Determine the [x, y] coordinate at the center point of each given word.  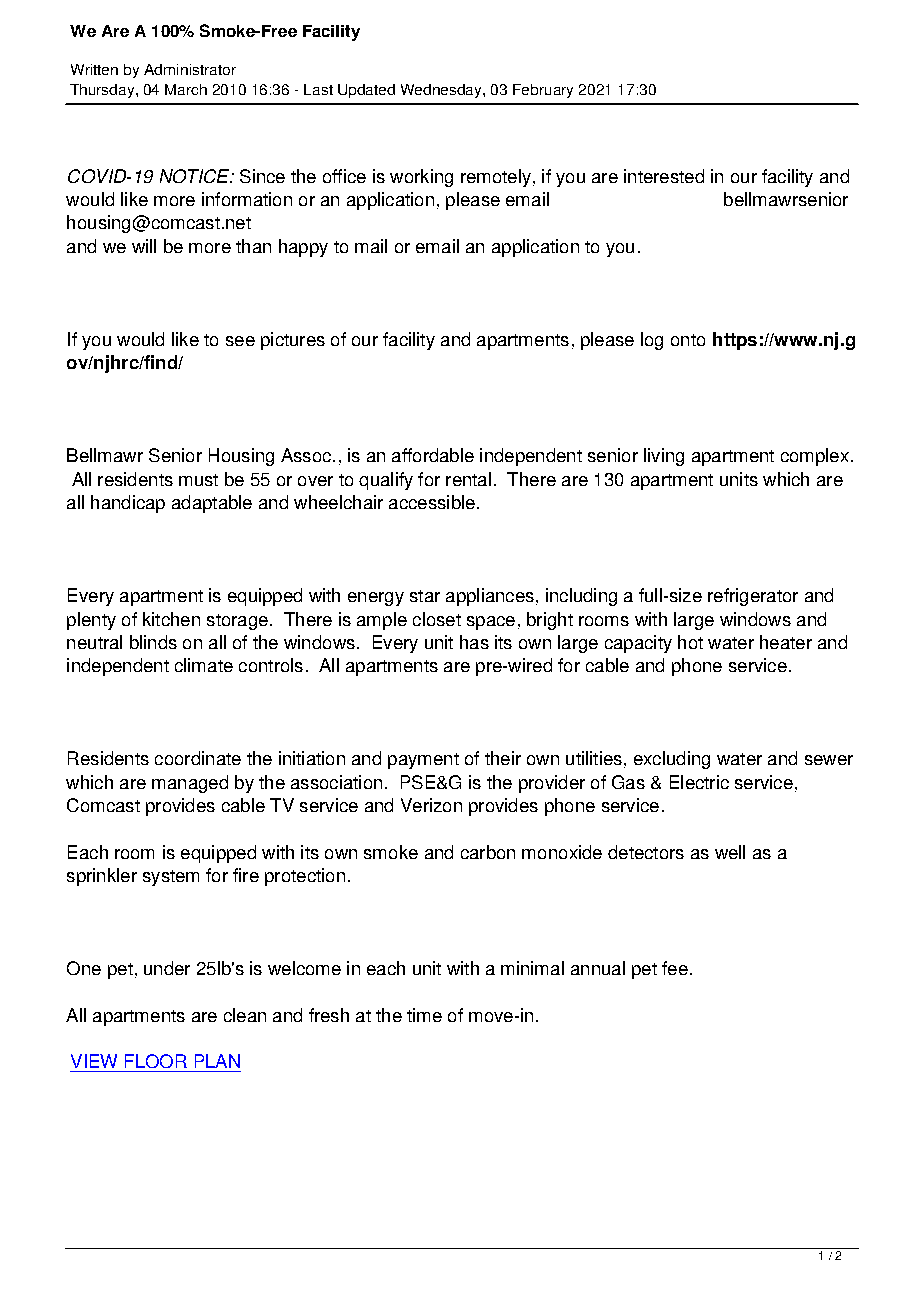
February [543, 91]
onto [688, 340]
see [240, 341]
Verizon [431, 805]
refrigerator [753, 597]
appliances [490, 597]
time [424, 1015]
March [186, 89]
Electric [699, 782]
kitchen [171, 619]
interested [664, 176]
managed [190, 784]
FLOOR [156, 1061]
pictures [293, 341]
